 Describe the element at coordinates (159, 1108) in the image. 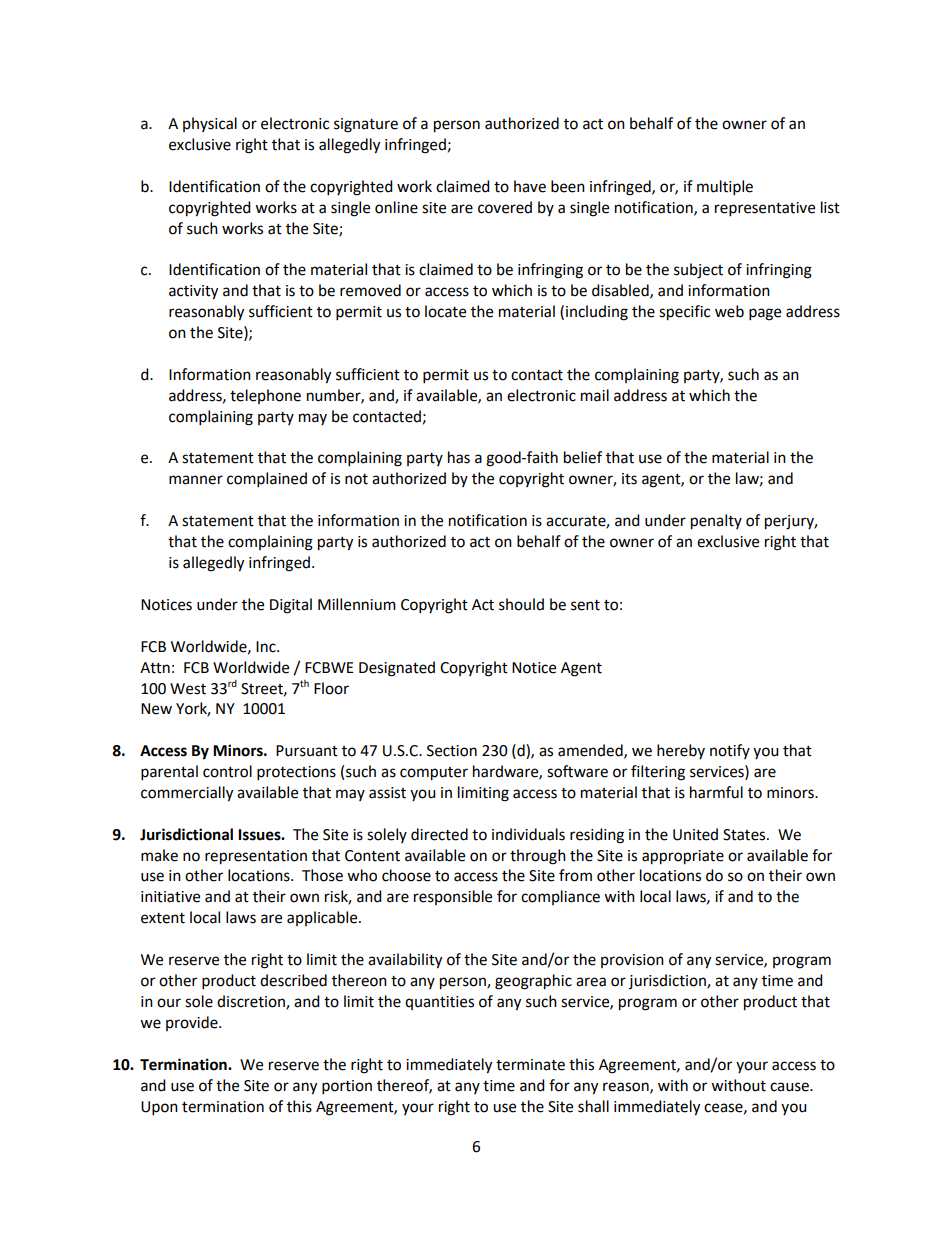

I see `Upon` at that location.
